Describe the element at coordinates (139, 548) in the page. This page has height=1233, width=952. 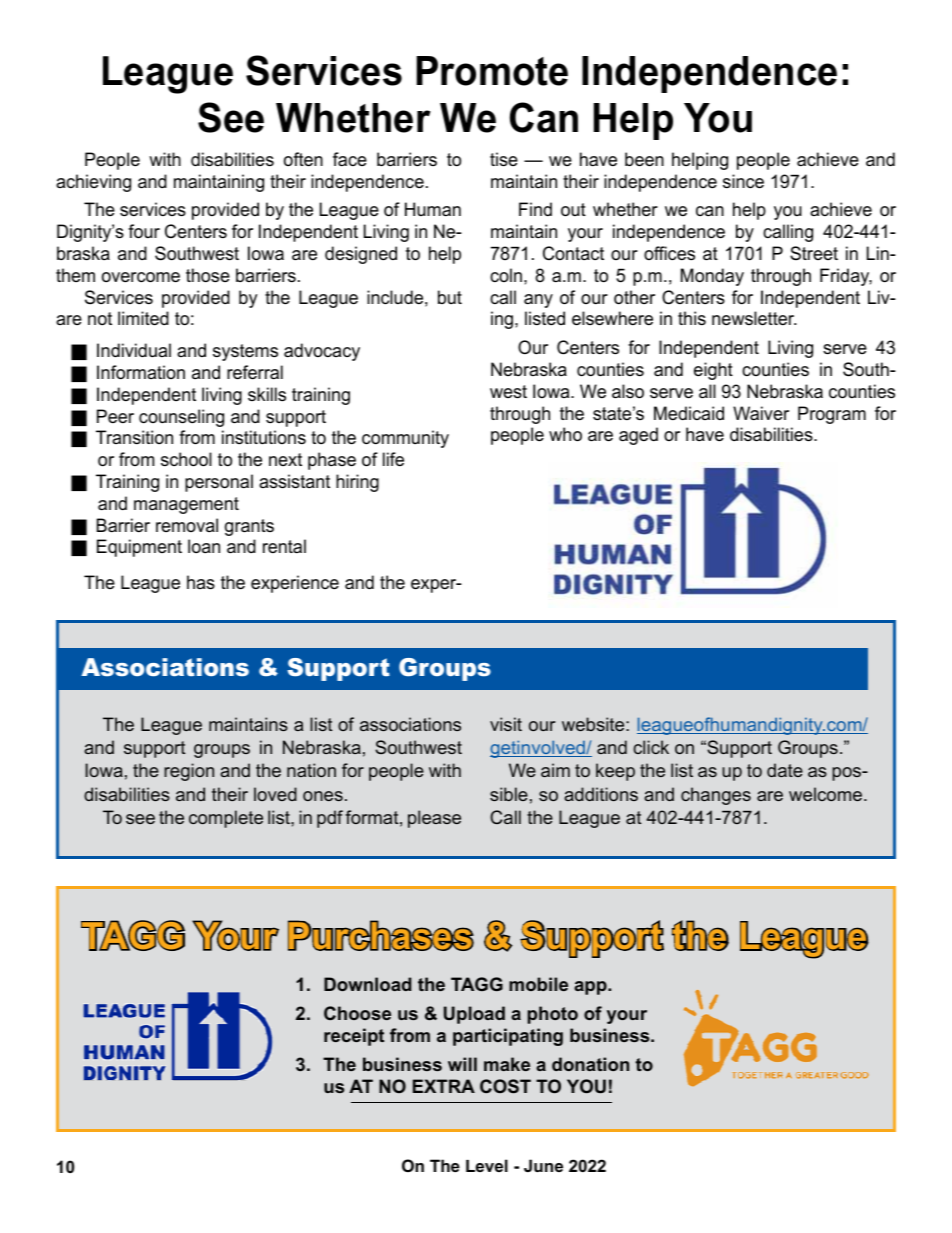
I see `Equipment` at that location.
